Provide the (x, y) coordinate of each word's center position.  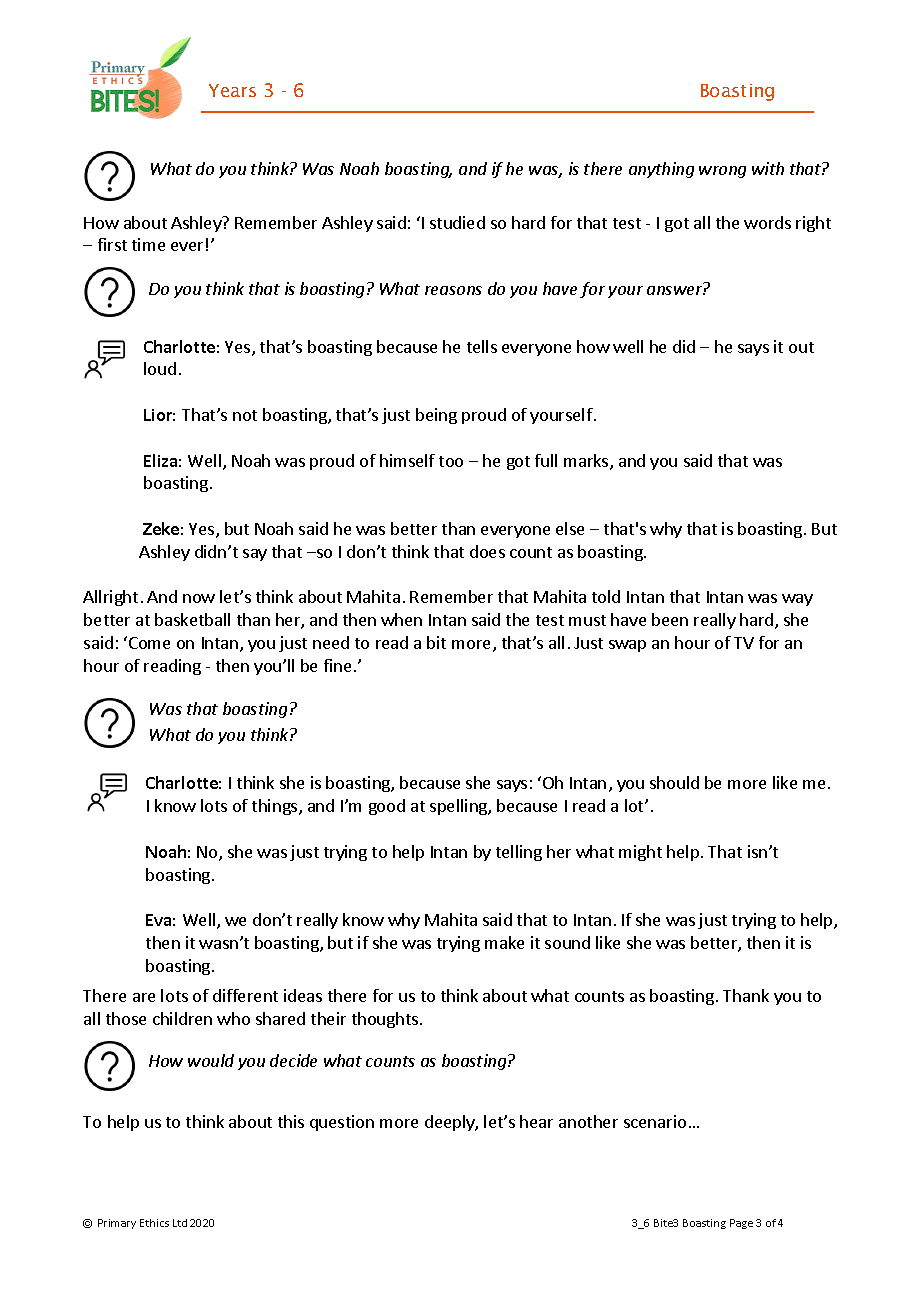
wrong (722, 172)
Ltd (180, 1223)
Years (232, 90)
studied (457, 222)
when (401, 619)
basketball (192, 619)
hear (536, 1121)
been (670, 619)
